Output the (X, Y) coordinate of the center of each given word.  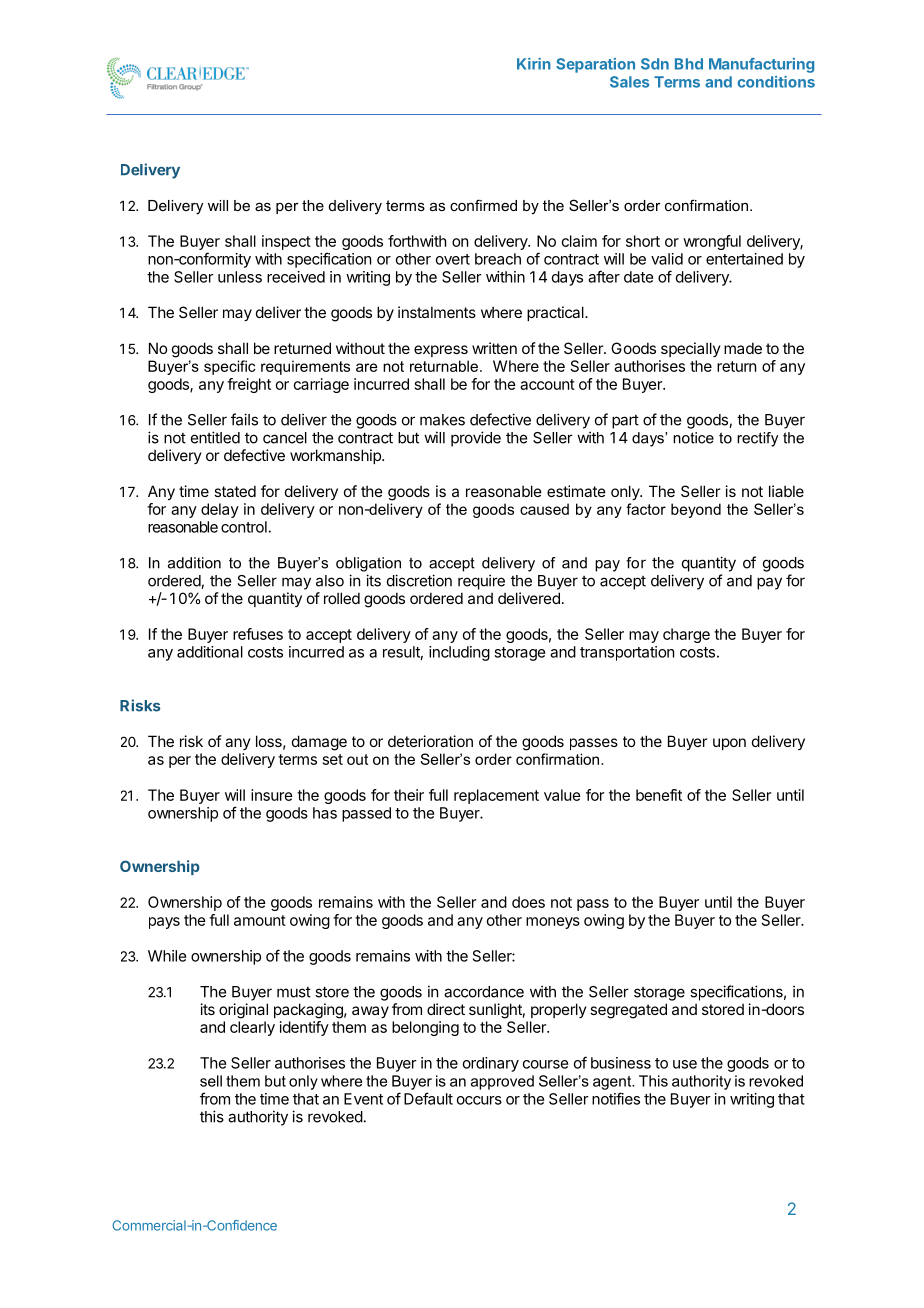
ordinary (491, 1064)
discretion (419, 580)
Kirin (534, 64)
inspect (286, 242)
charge (686, 635)
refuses (258, 634)
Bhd (689, 64)
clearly (252, 1028)
